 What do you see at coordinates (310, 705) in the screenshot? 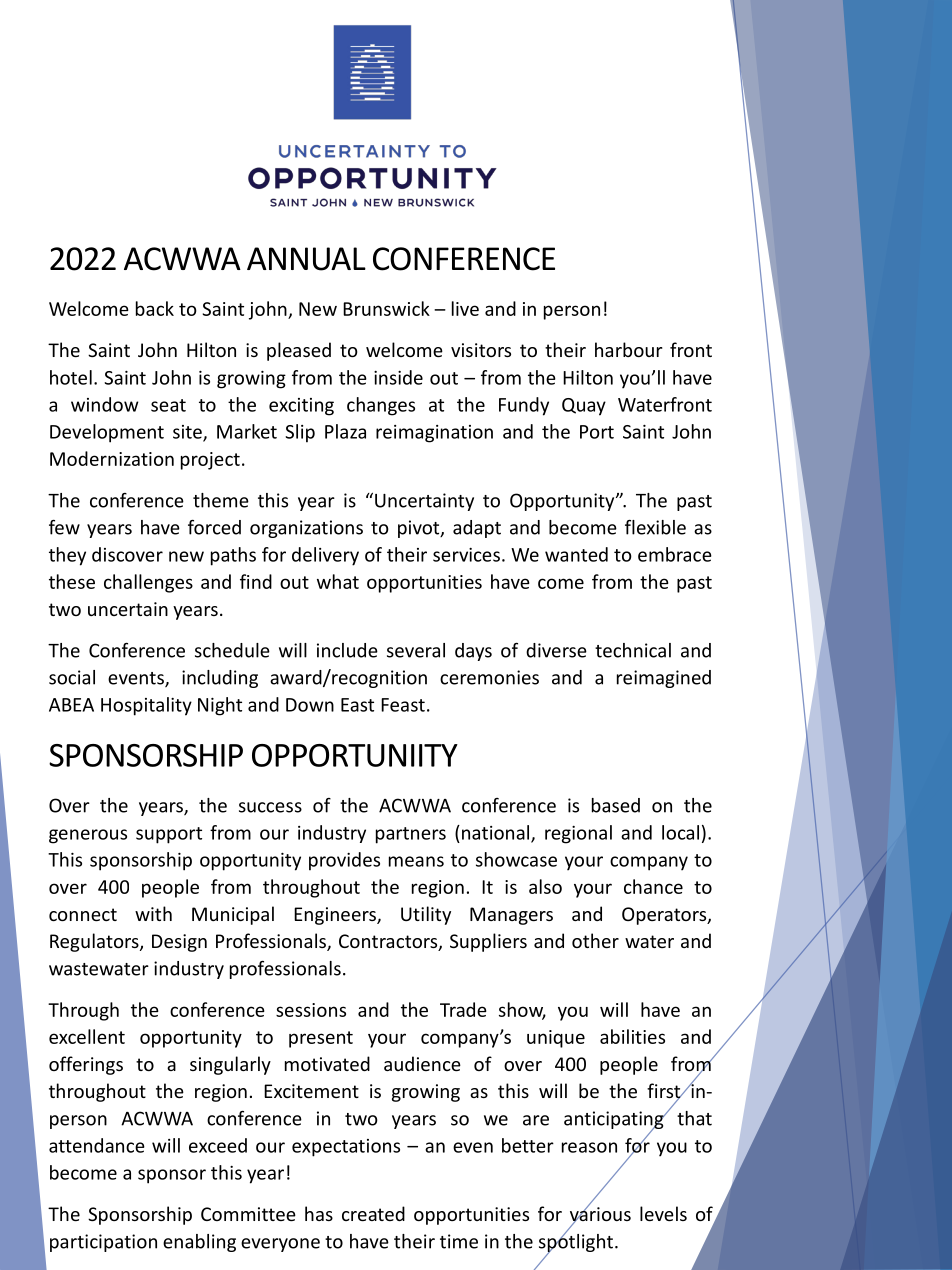
I see `Down` at bounding box center [310, 705].
